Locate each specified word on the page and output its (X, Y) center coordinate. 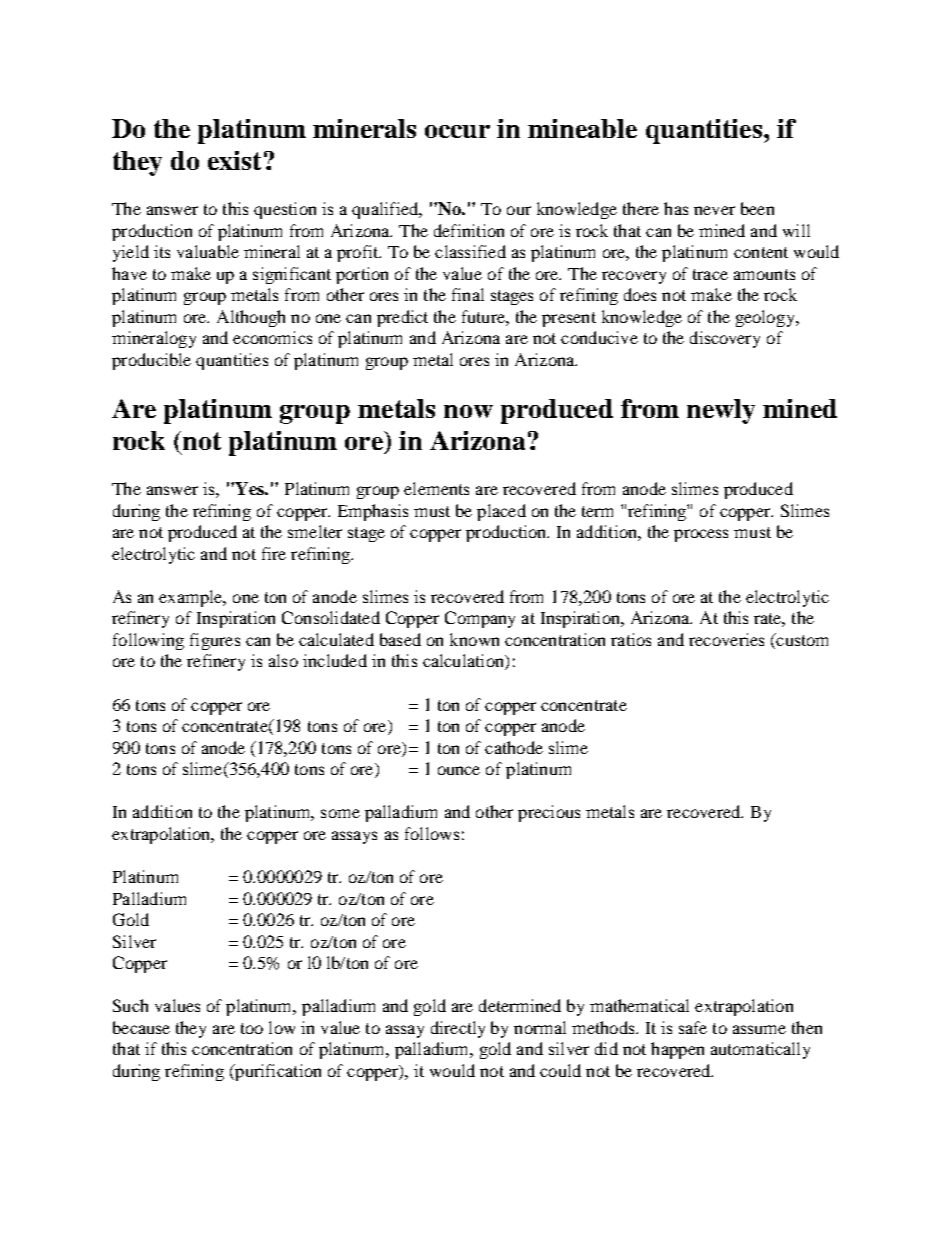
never (714, 210)
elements (436, 488)
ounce (459, 770)
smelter (315, 531)
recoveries (726, 639)
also (283, 660)
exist (234, 160)
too (252, 1028)
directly (458, 1029)
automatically (760, 1050)
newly (721, 411)
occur (457, 131)
